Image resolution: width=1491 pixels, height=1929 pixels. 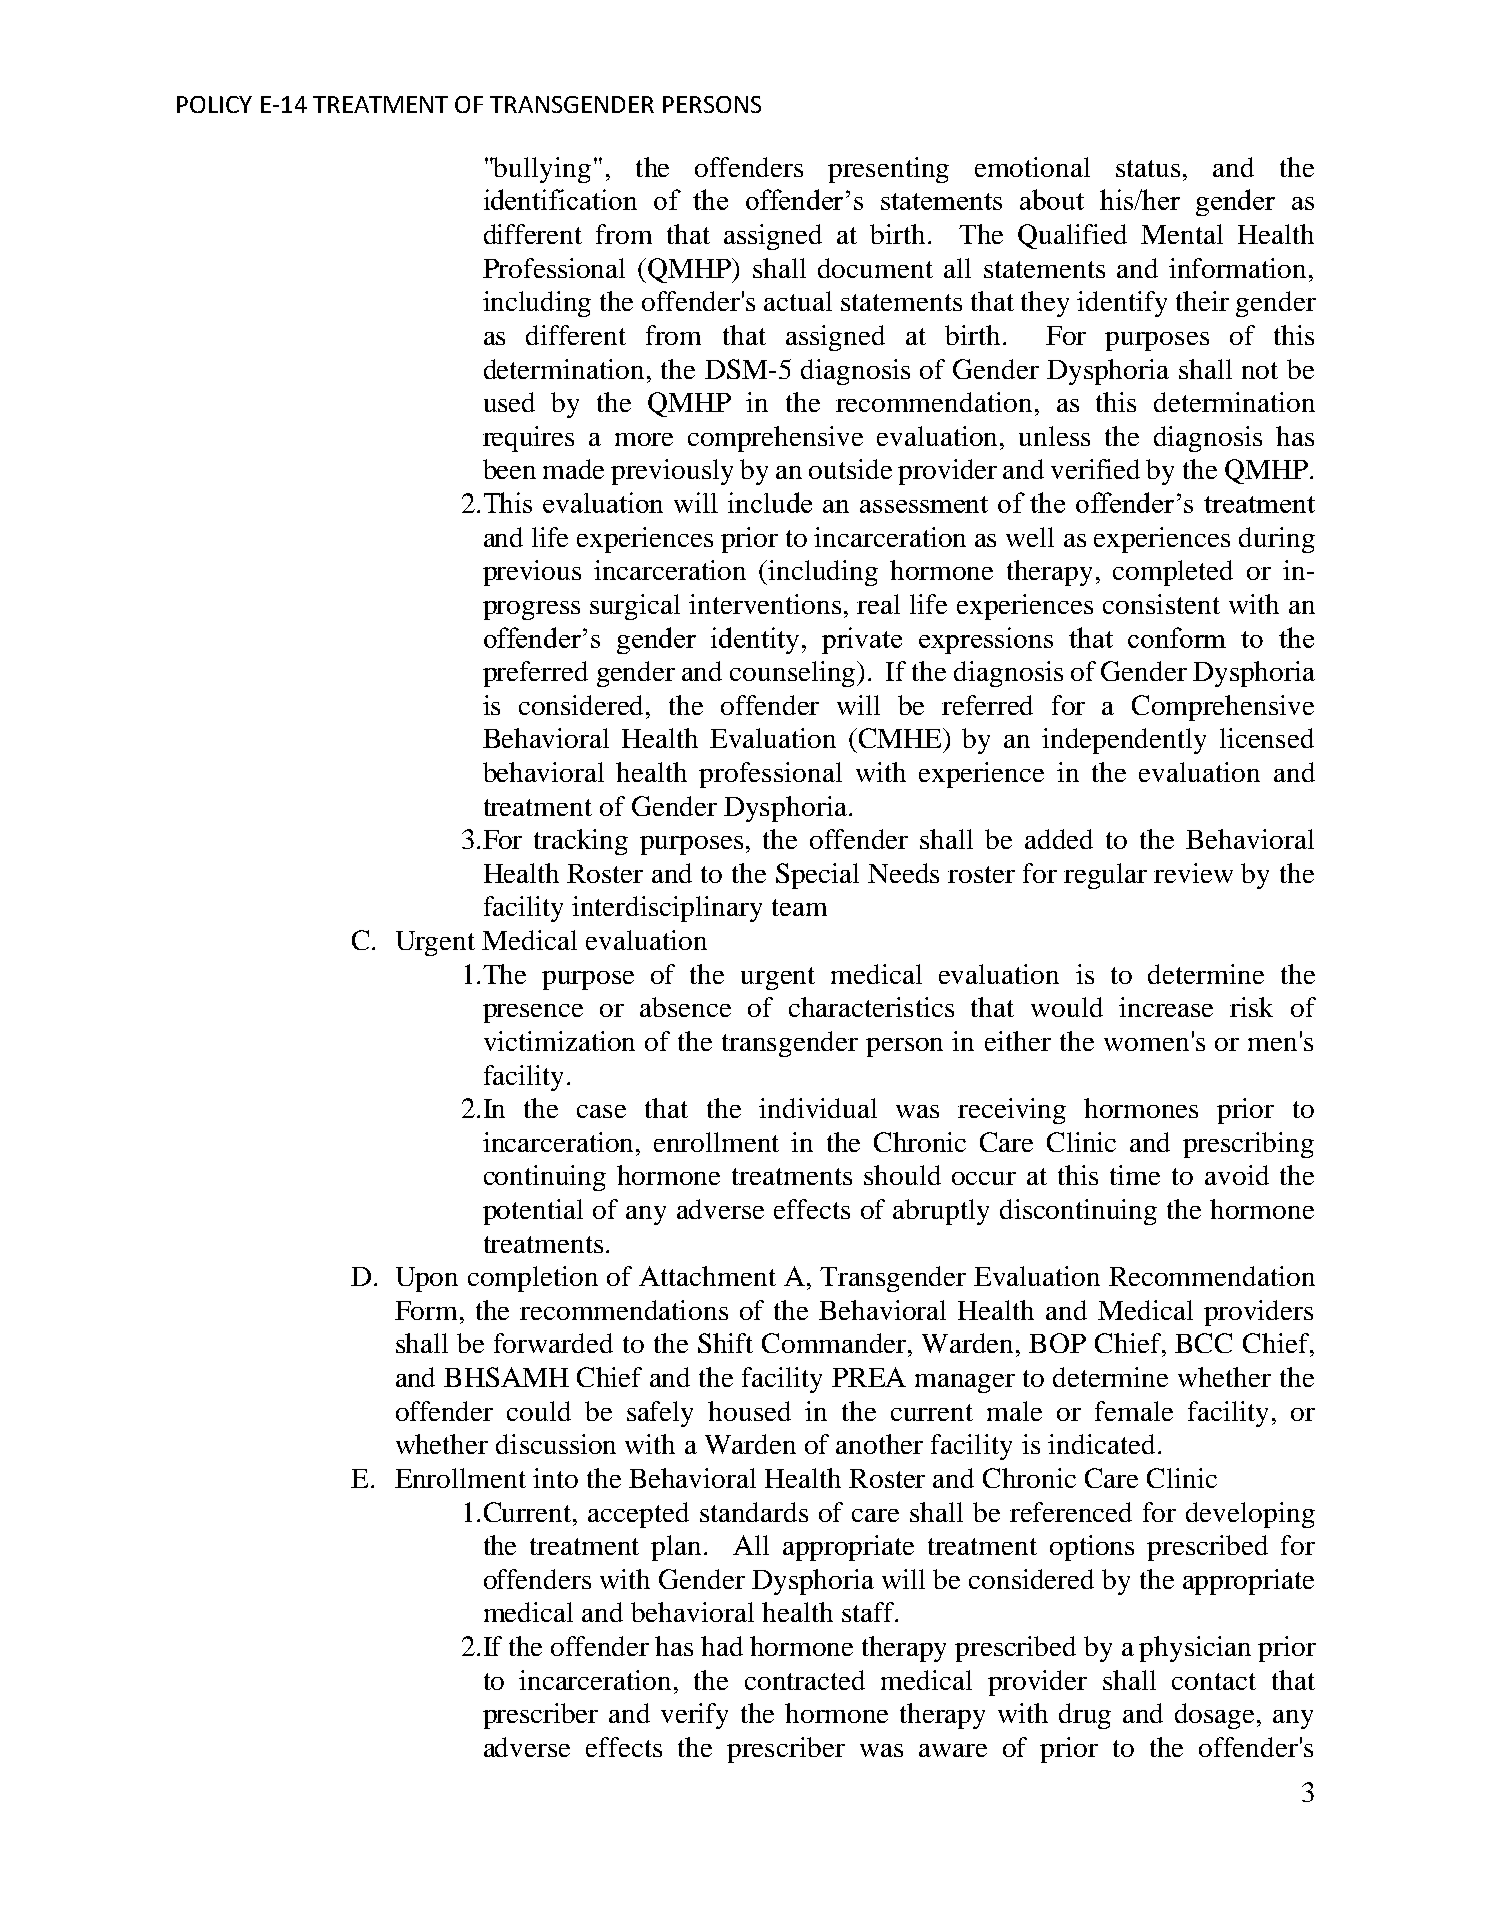 I want to click on status, so click(x=1148, y=168).
